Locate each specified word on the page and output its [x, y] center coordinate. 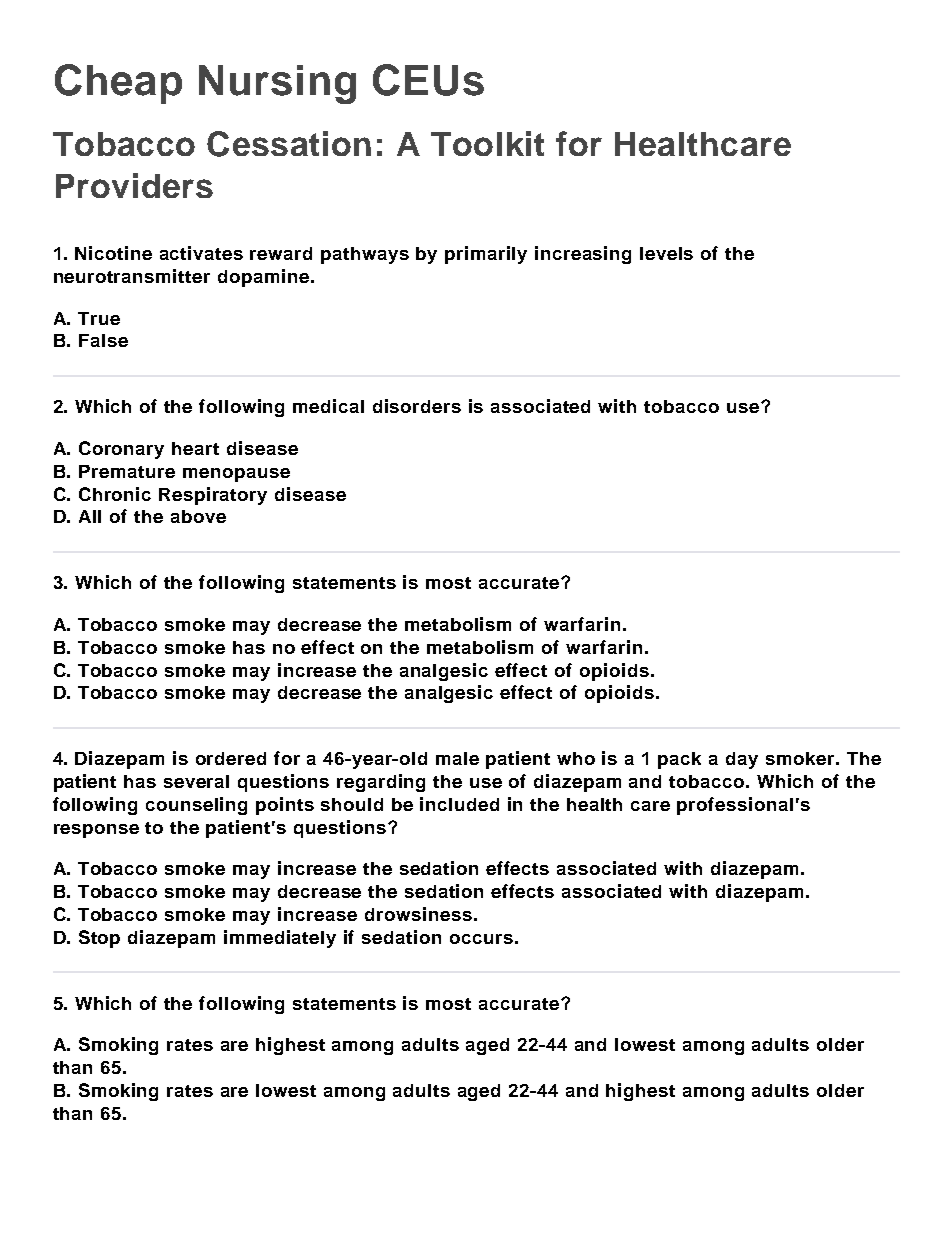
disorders [417, 406]
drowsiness [418, 914]
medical [328, 406]
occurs [481, 939]
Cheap [118, 84]
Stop [99, 939]
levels [666, 253]
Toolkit [487, 143]
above [198, 516]
